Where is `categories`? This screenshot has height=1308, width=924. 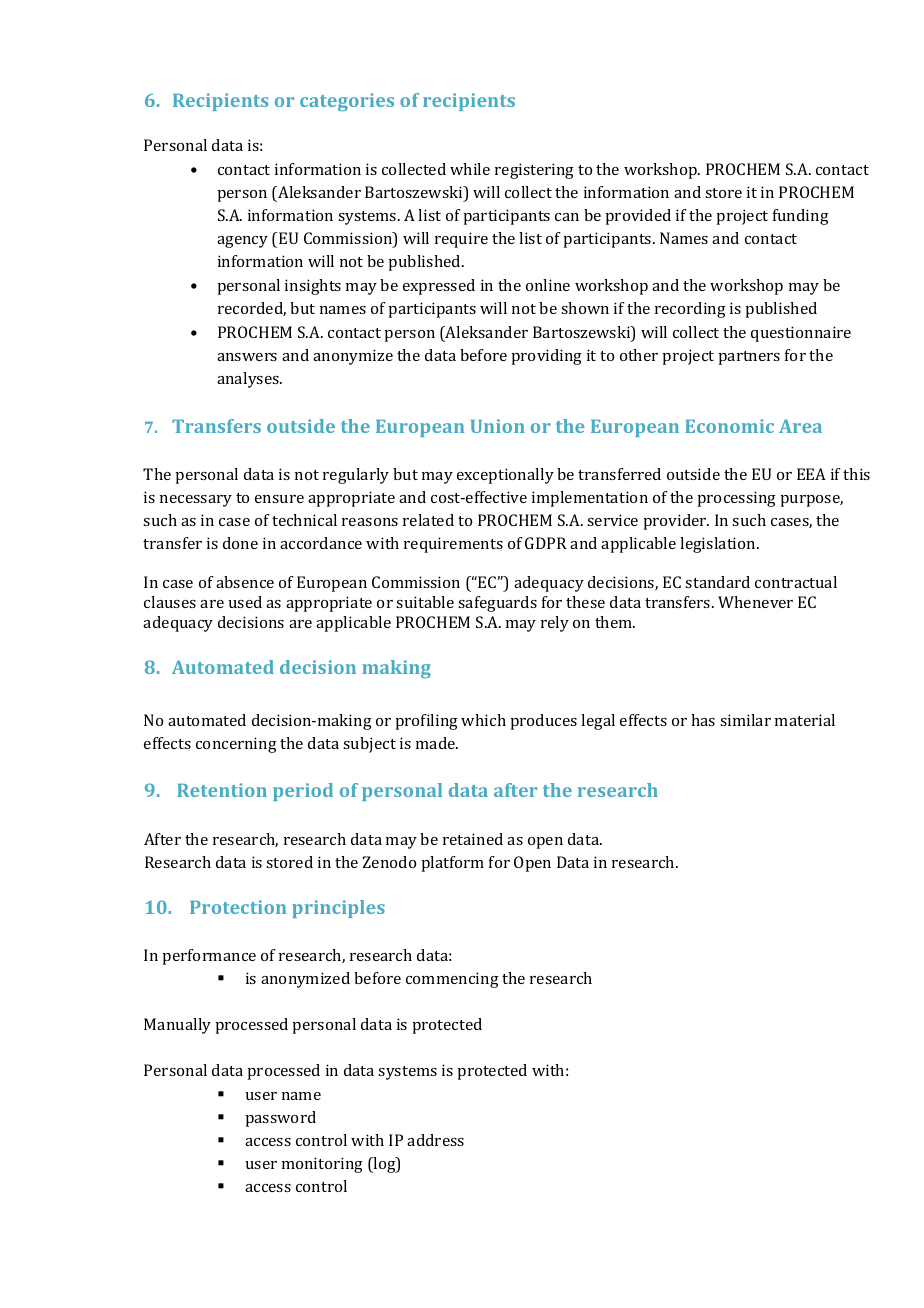 categories is located at coordinates (347, 102).
